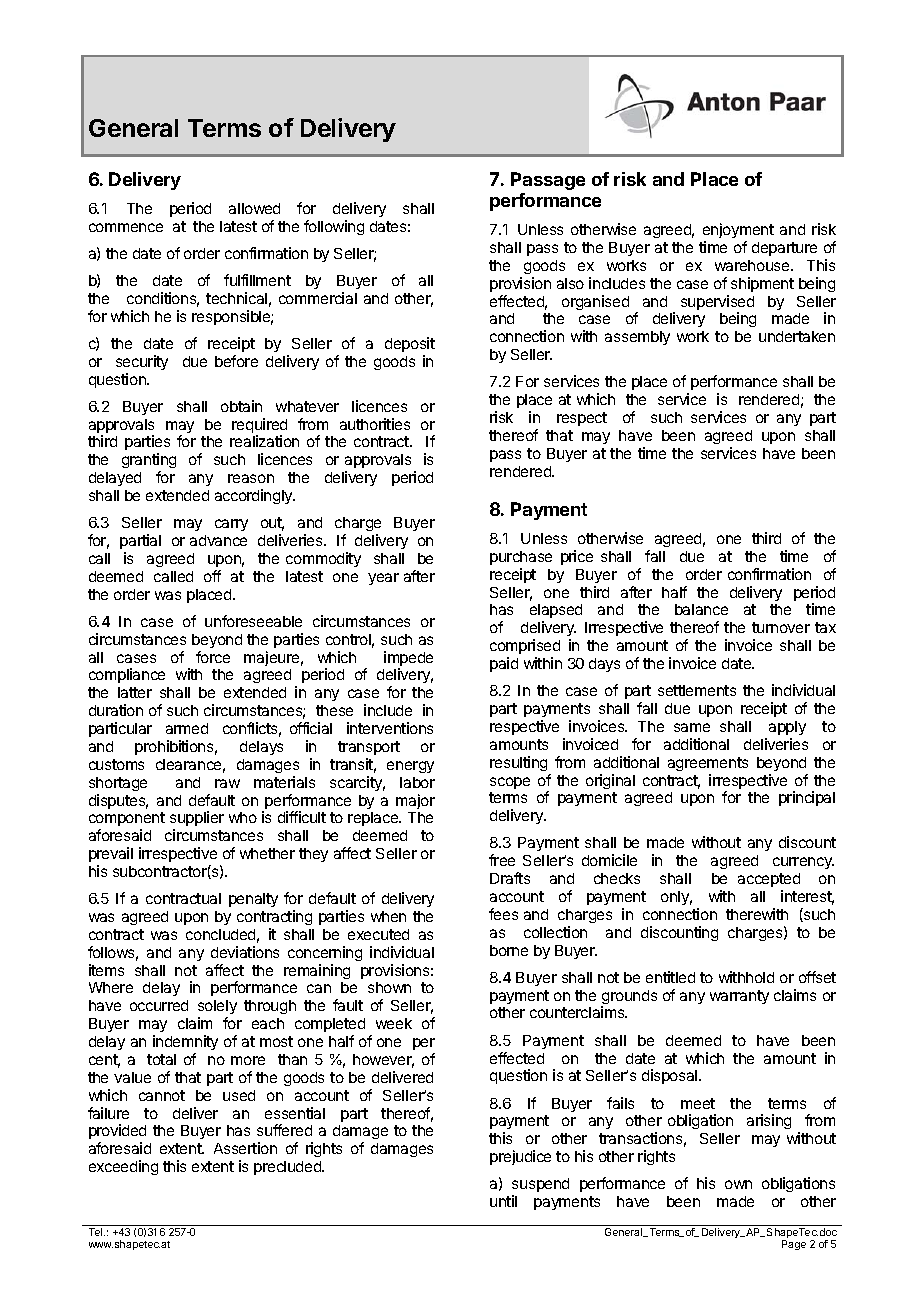  Describe the element at coordinates (218, 540) in the screenshot. I see `advance` at that location.
